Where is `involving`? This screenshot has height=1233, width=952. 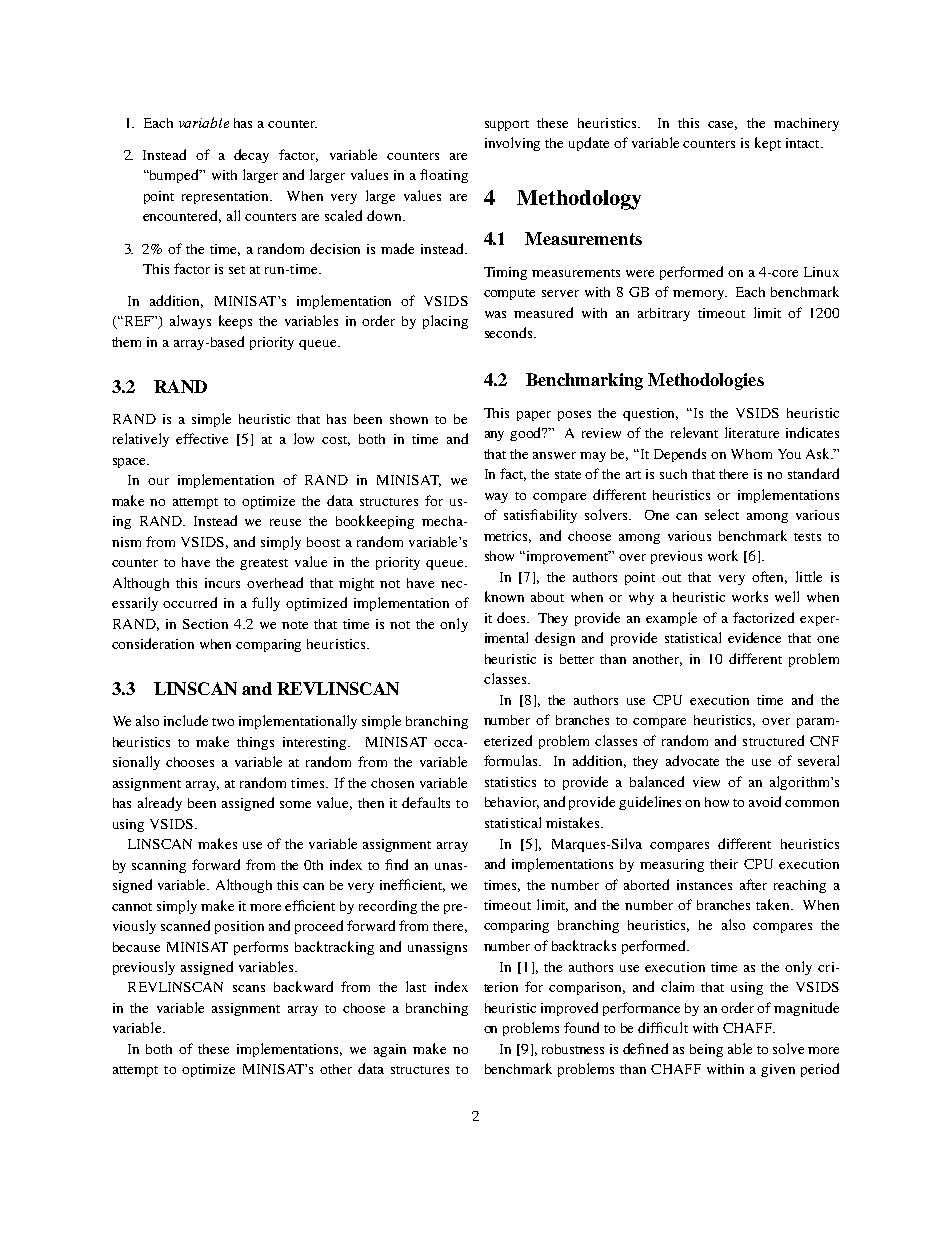 involving is located at coordinates (512, 144).
